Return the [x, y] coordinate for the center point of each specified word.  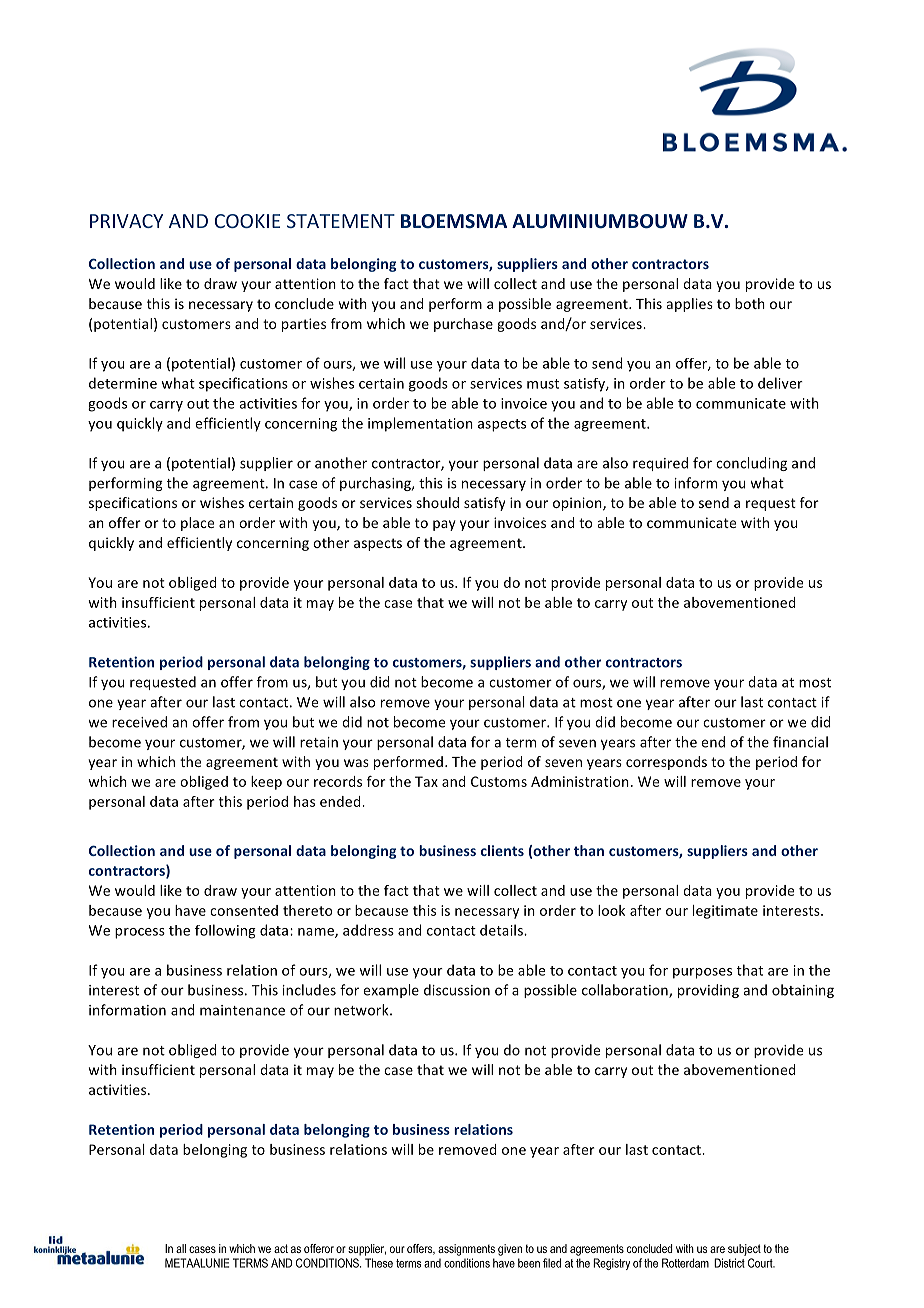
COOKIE [247, 221]
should [437, 502]
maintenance [242, 1010]
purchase [463, 325]
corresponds [666, 763]
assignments [466, 1250]
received [139, 722]
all [181, 1248]
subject [744, 1250]
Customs [499, 781]
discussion [457, 990]
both [750, 303]
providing [708, 991]
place [197, 524]
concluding [751, 464]
